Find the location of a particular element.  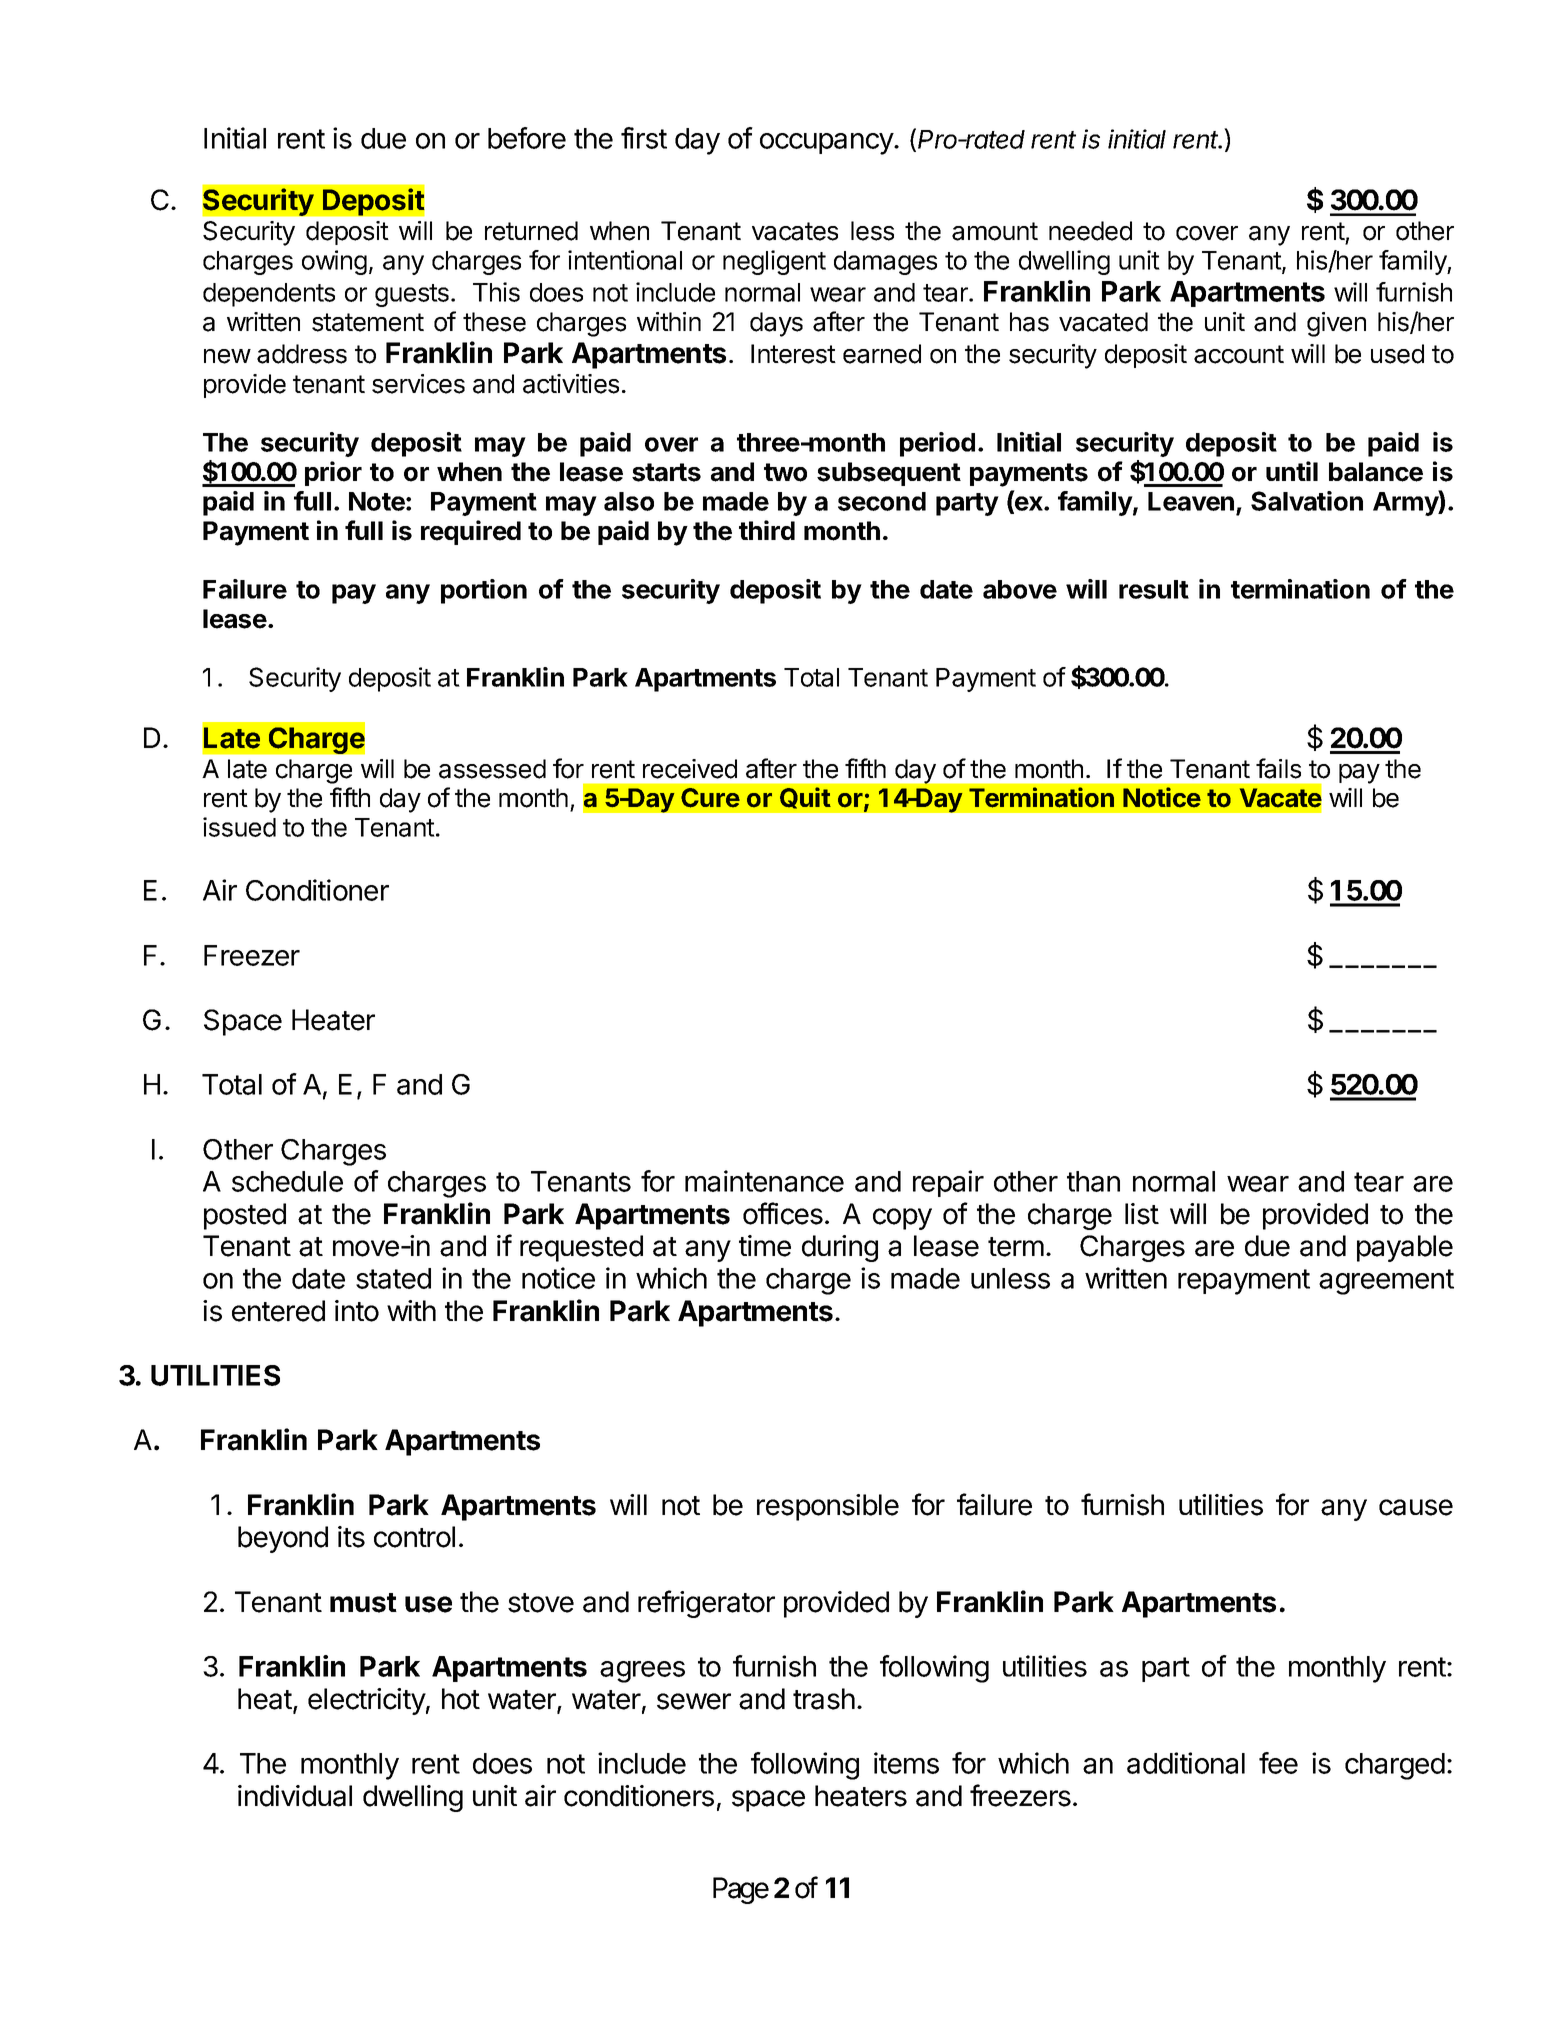

fee is located at coordinates (1278, 1763).
